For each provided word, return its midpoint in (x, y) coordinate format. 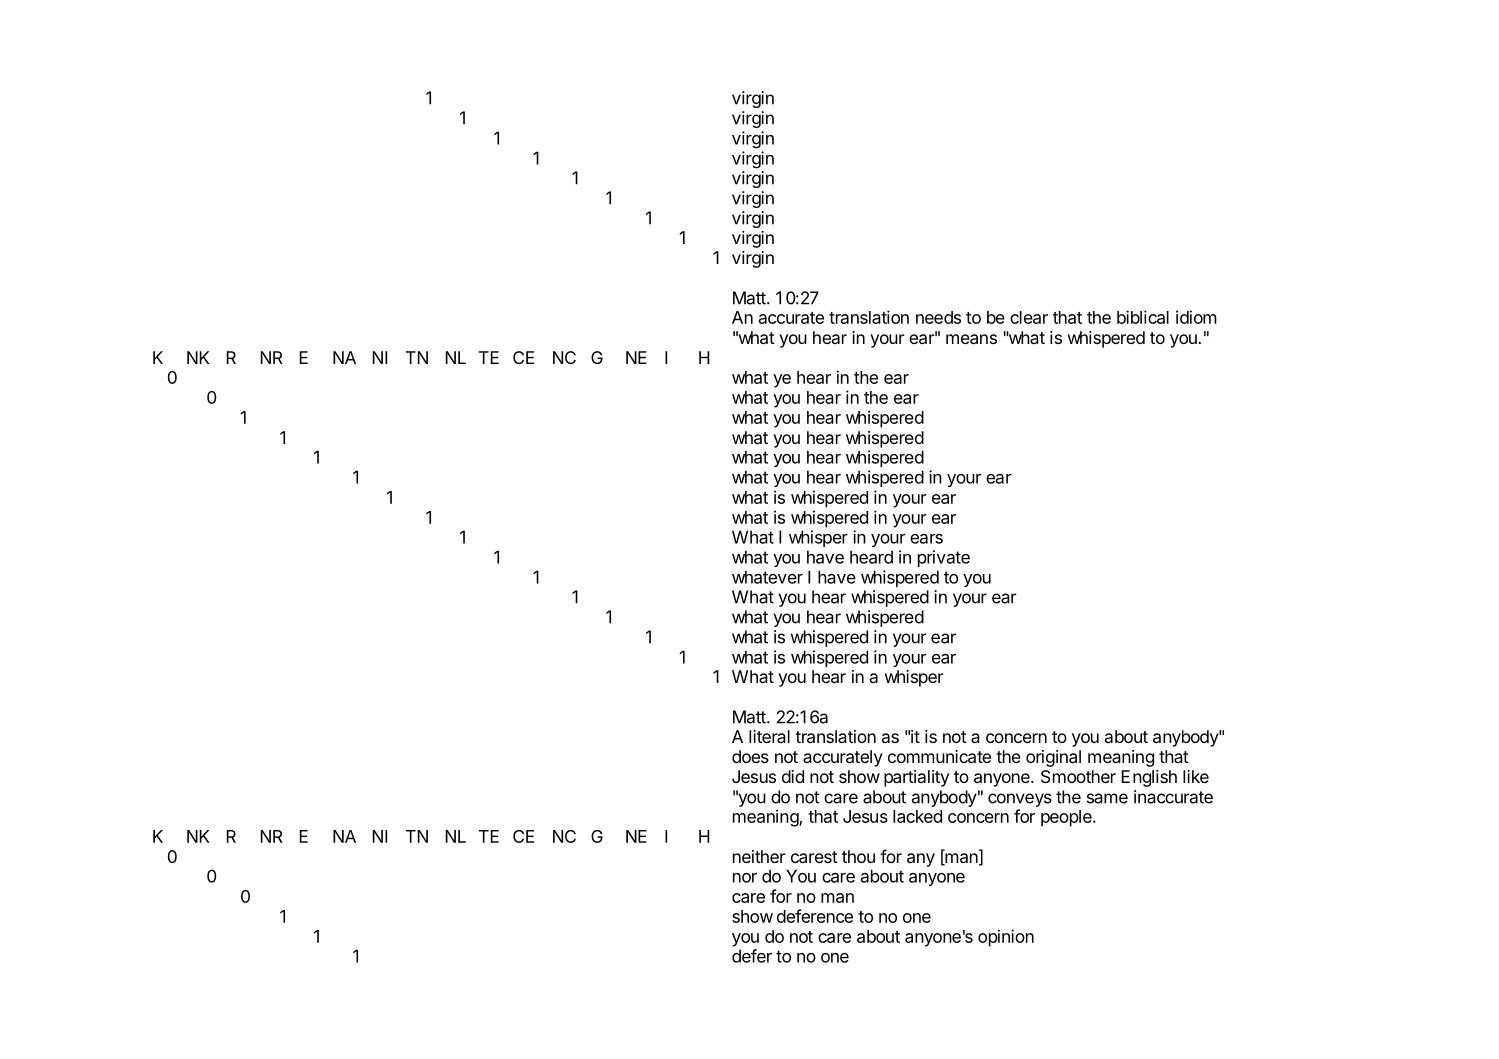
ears (926, 539)
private (944, 558)
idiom (1196, 317)
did (793, 776)
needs (938, 317)
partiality (916, 778)
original (1053, 758)
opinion (1006, 938)
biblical (1143, 317)
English (1149, 778)
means (971, 339)
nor (745, 878)
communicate (939, 756)
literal (769, 736)
